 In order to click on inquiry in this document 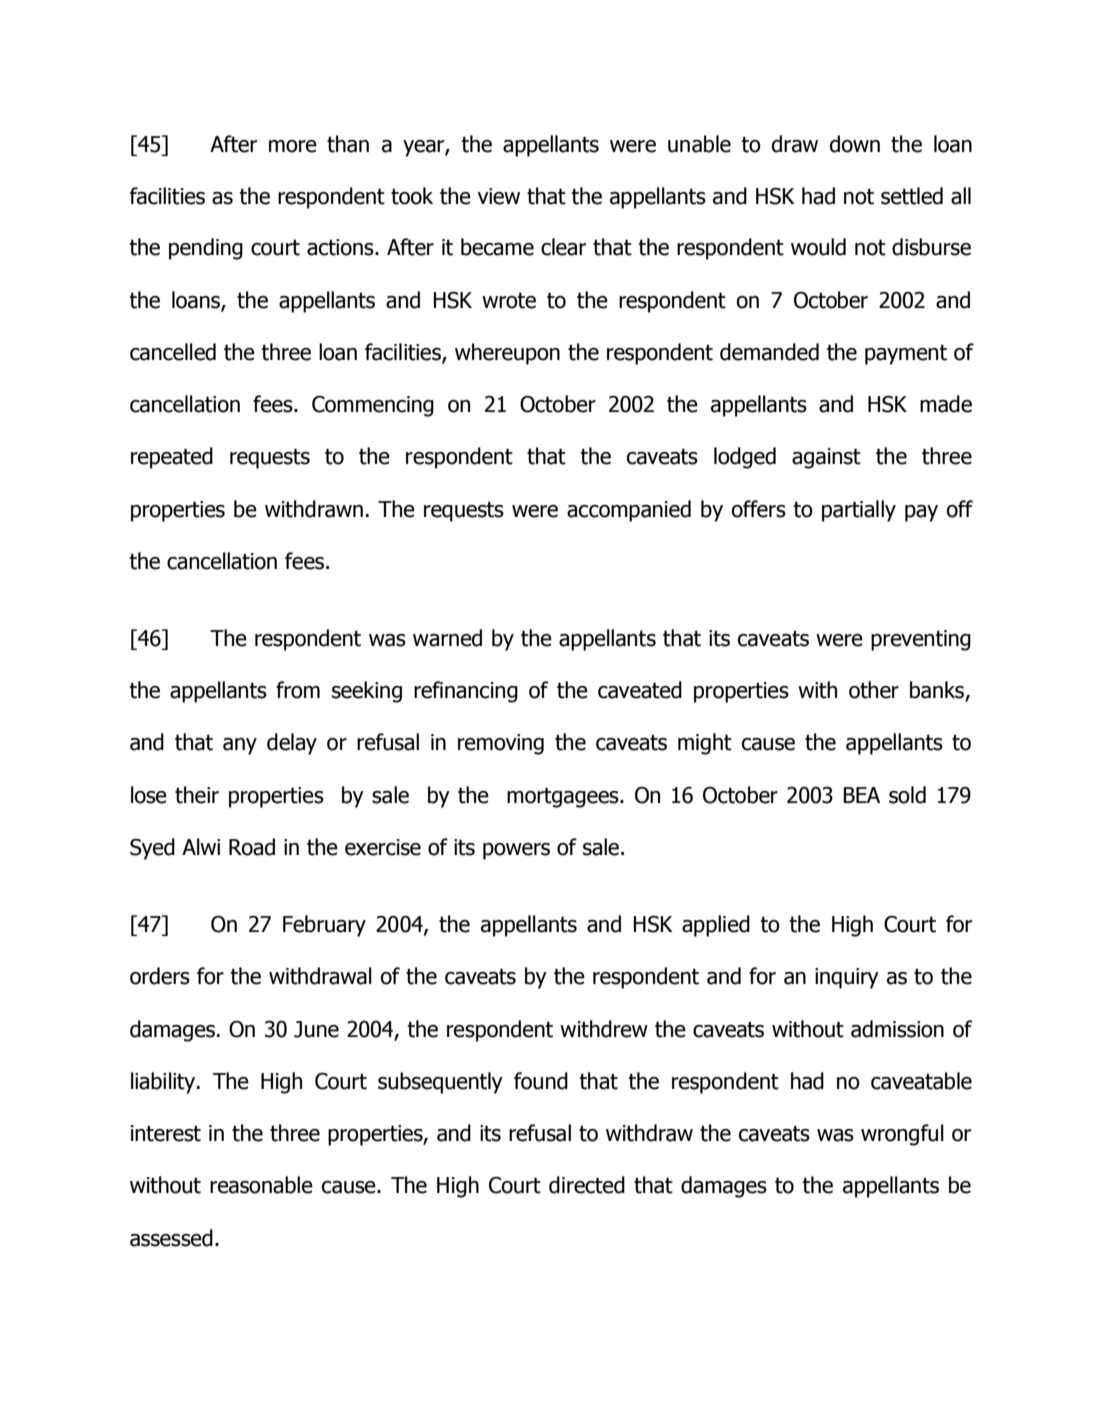, I will do `click(847, 978)`.
